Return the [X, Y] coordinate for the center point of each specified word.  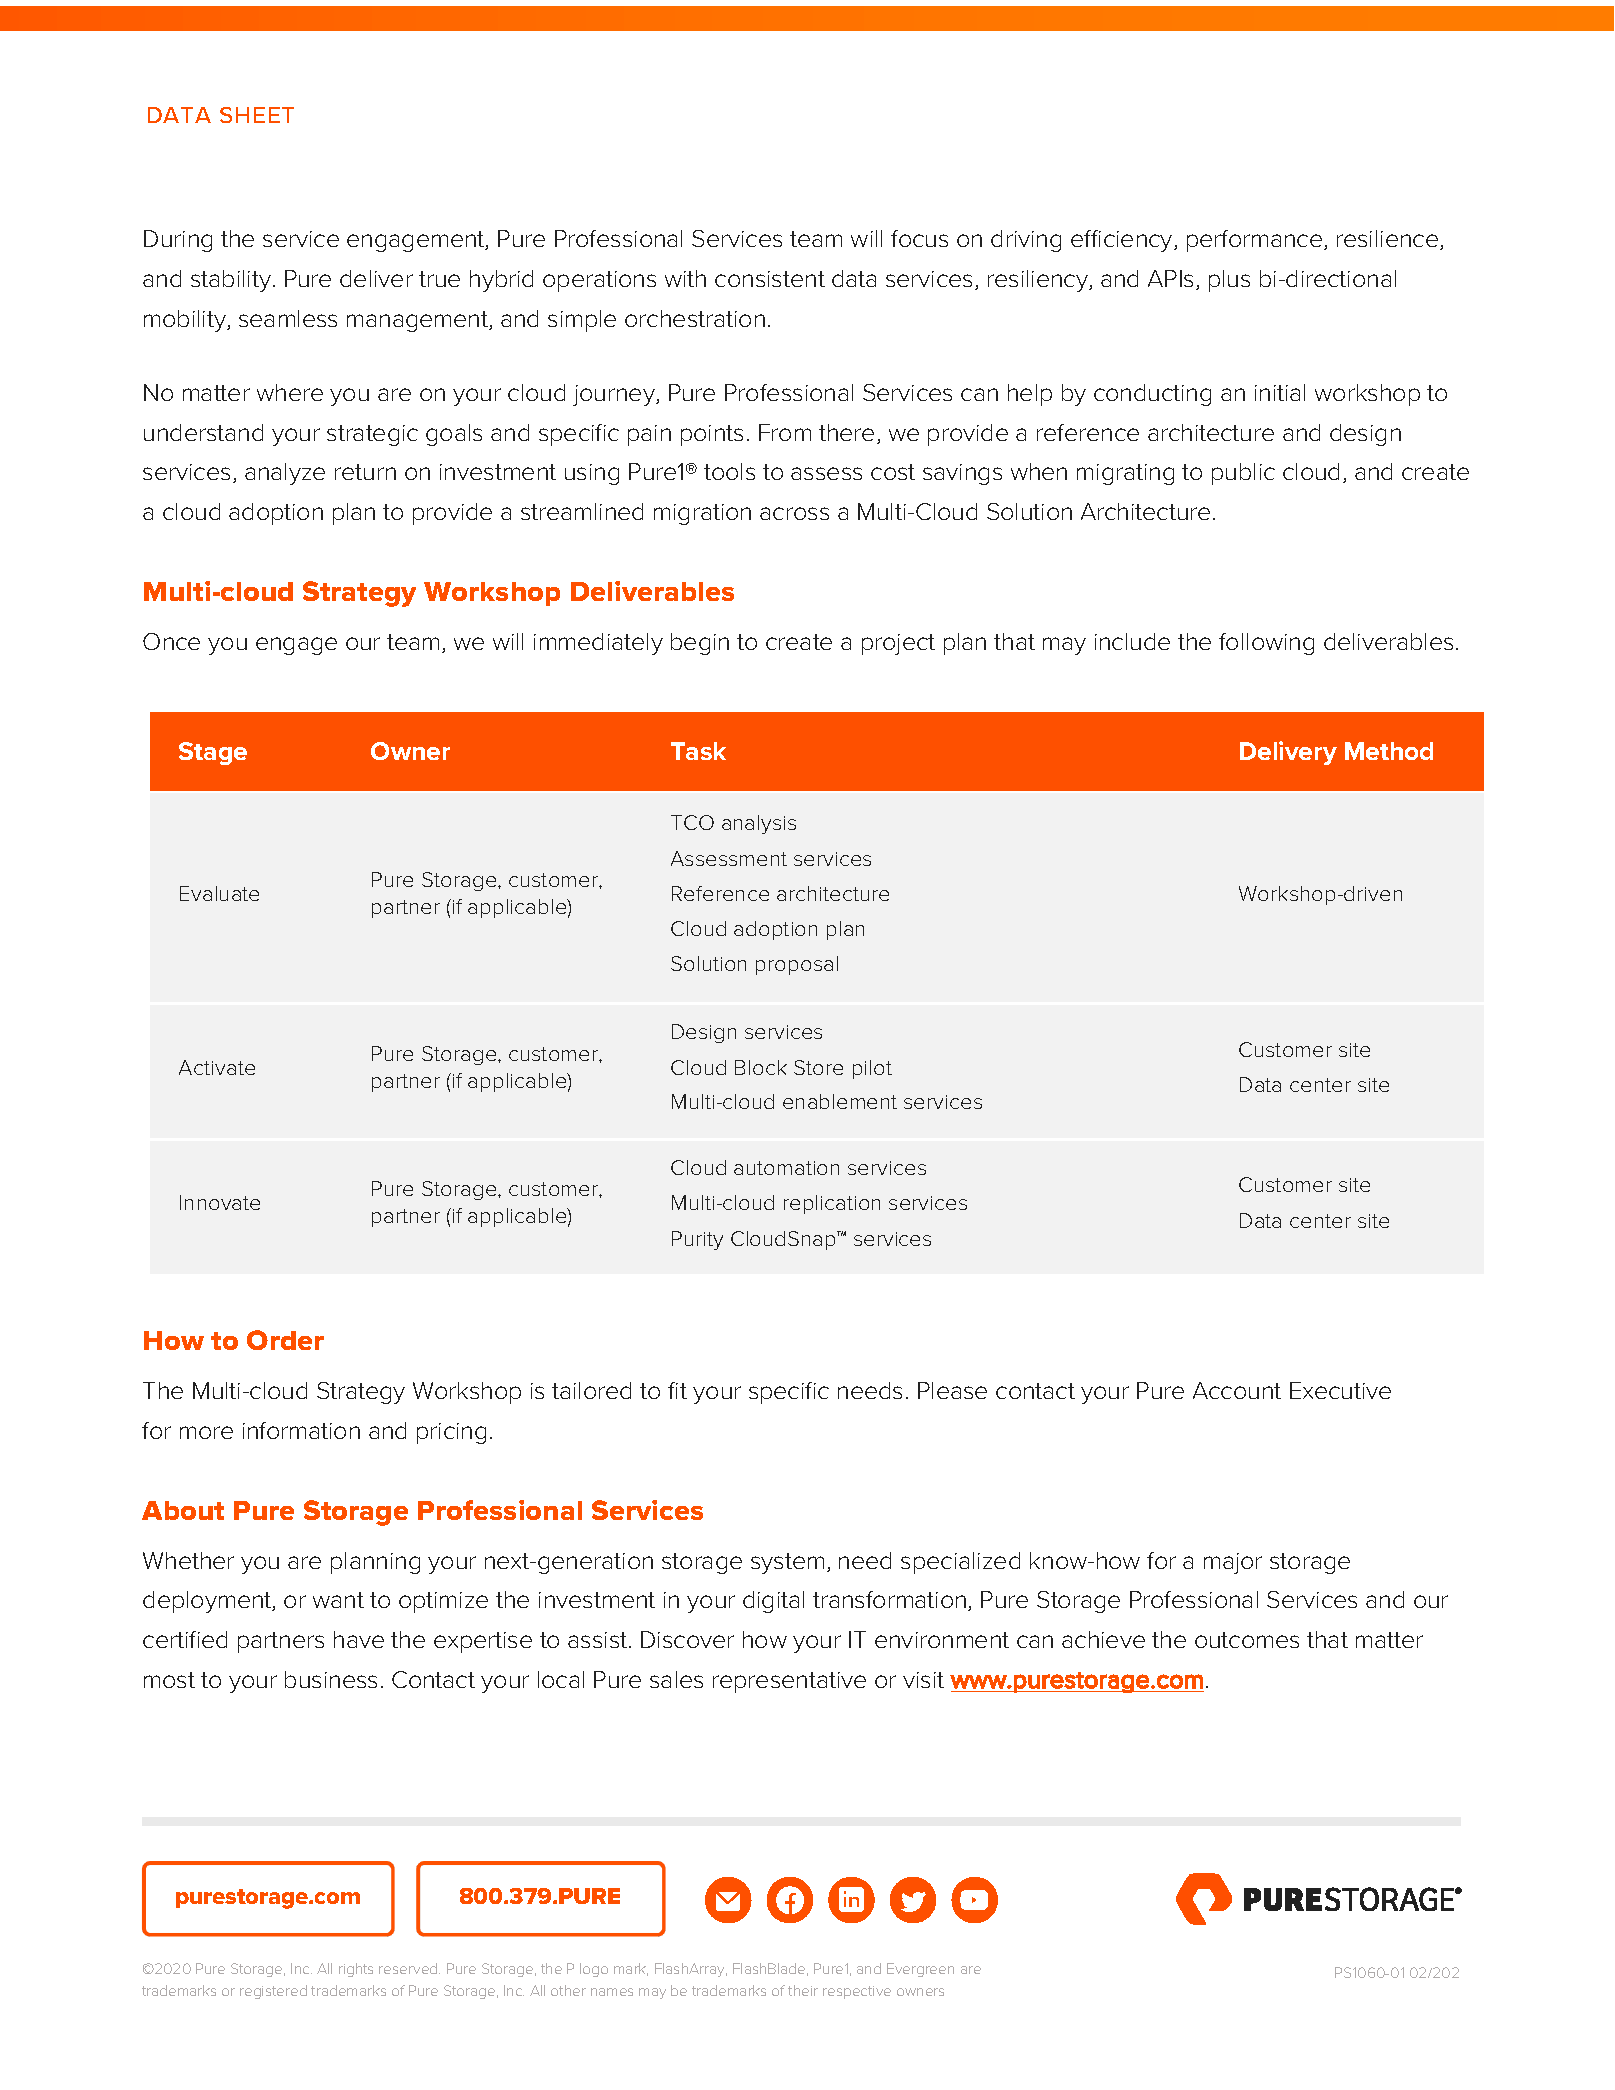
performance [1256, 241]
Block [761, 1067]
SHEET [257, 115]
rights [356, 1970]
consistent [770, 279]
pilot [872, 1069]
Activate [217, 1067]
